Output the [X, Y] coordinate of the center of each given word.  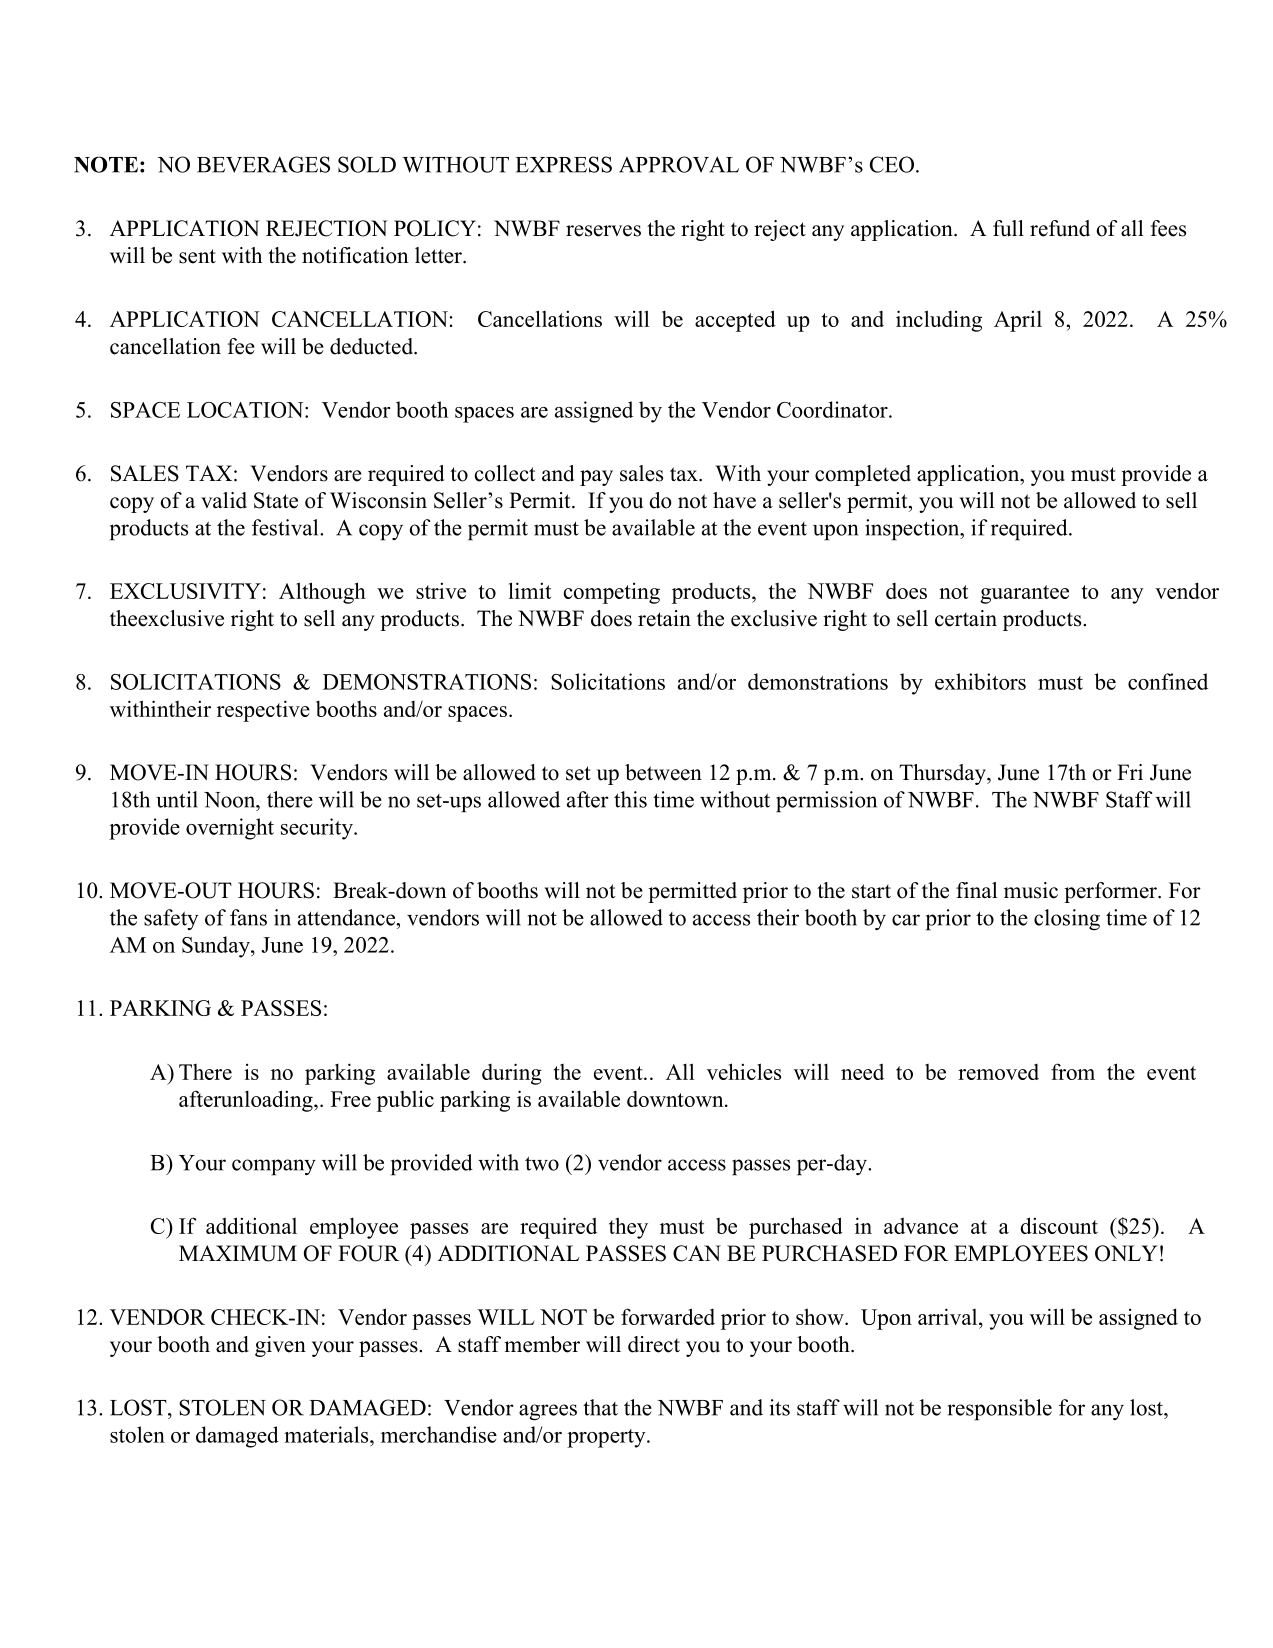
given [280, 1346]
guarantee [1024, 594]
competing [612, 593]
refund [1060, 228]
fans [248, 917]
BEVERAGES [263, 164]
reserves [603, 231]
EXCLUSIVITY [185, 591]
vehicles [744, 1071]
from [1073, 1071]
